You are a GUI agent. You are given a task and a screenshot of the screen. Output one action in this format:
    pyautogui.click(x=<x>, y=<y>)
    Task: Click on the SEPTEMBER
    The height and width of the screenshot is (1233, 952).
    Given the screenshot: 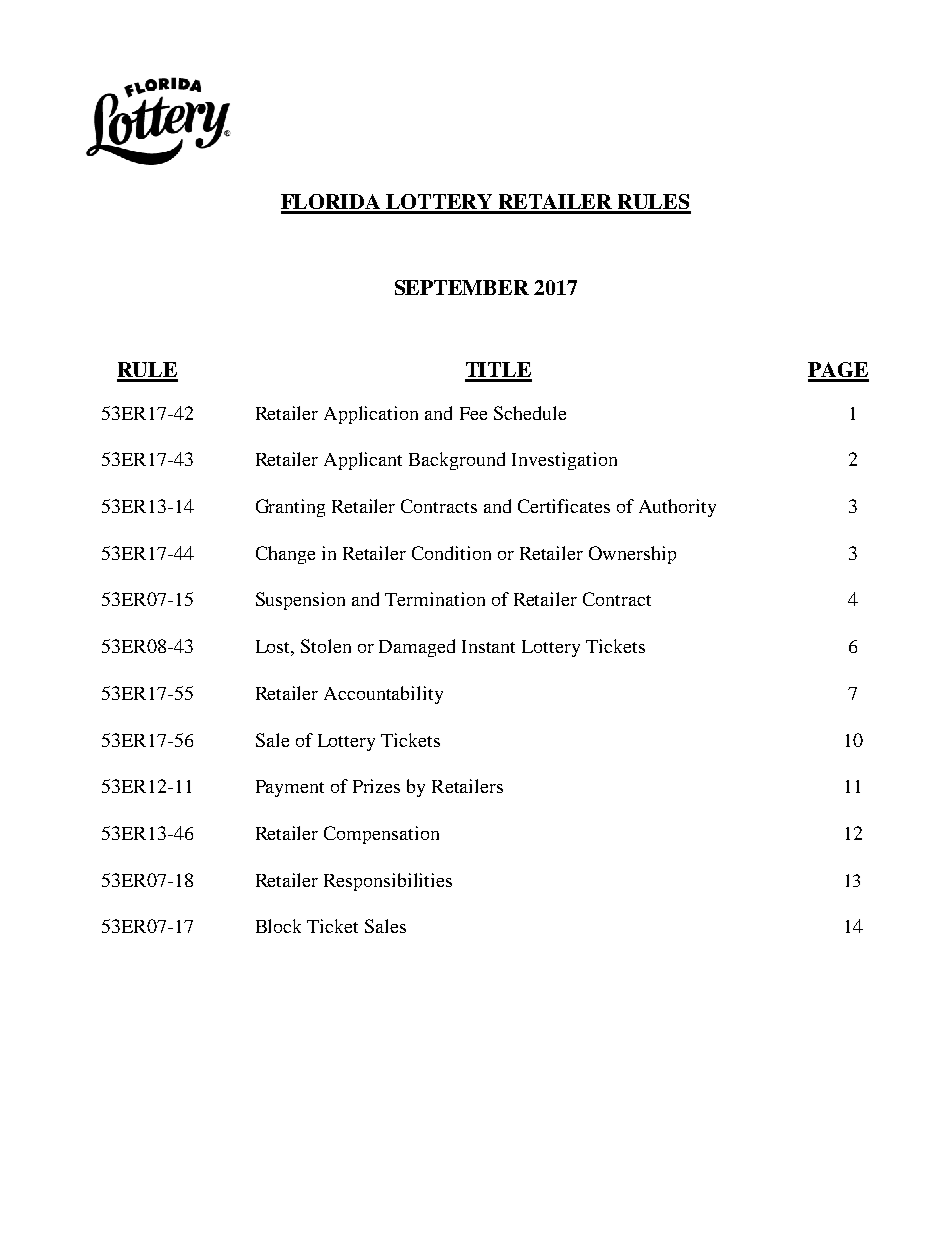 What is the action you would take?
    pyautogui.click(x=462, y=287)
